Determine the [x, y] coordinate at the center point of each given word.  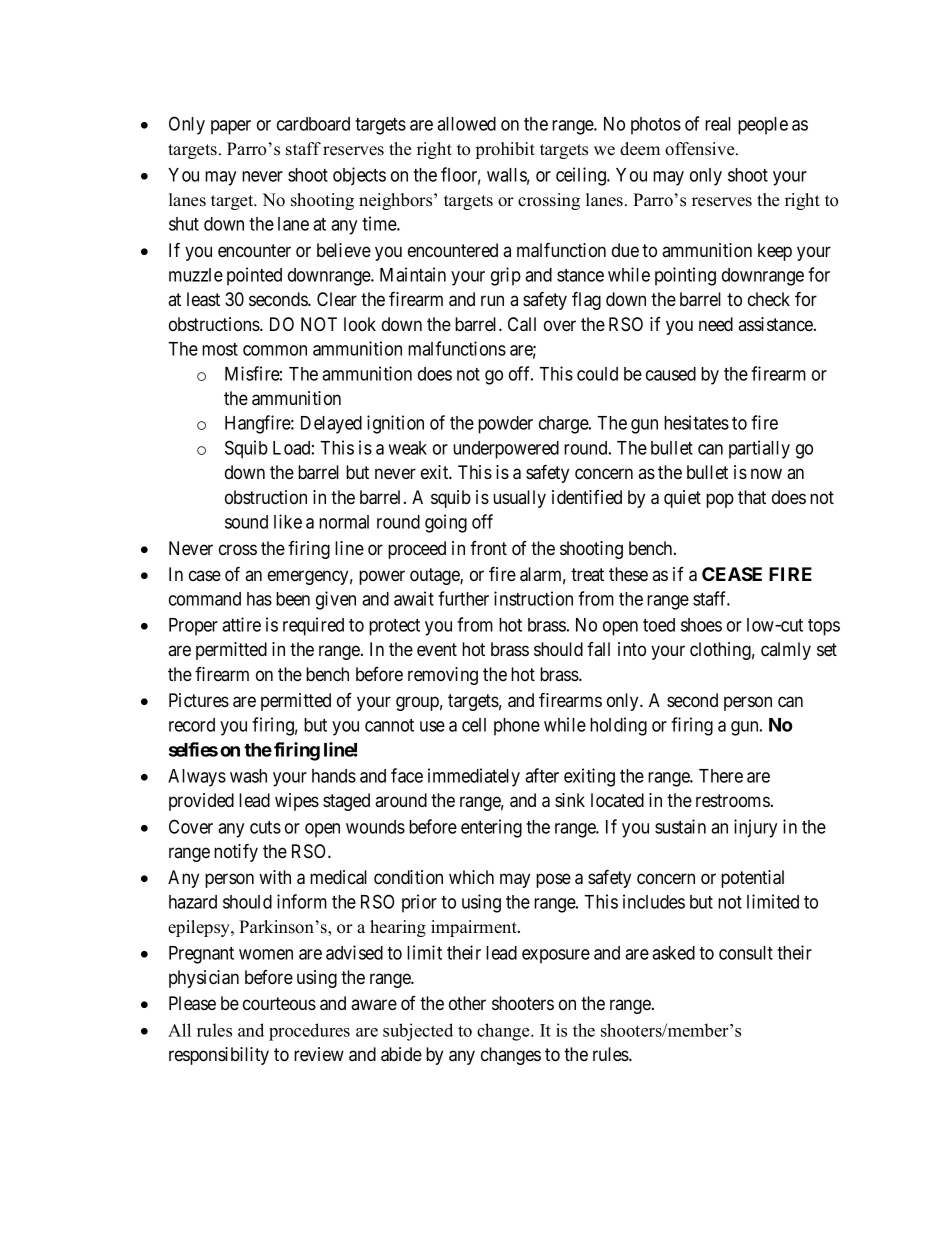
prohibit [505, 150]
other [467, 1003]
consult [746, 953]
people [763, 126]
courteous [279, 1004]
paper [231, 127]
